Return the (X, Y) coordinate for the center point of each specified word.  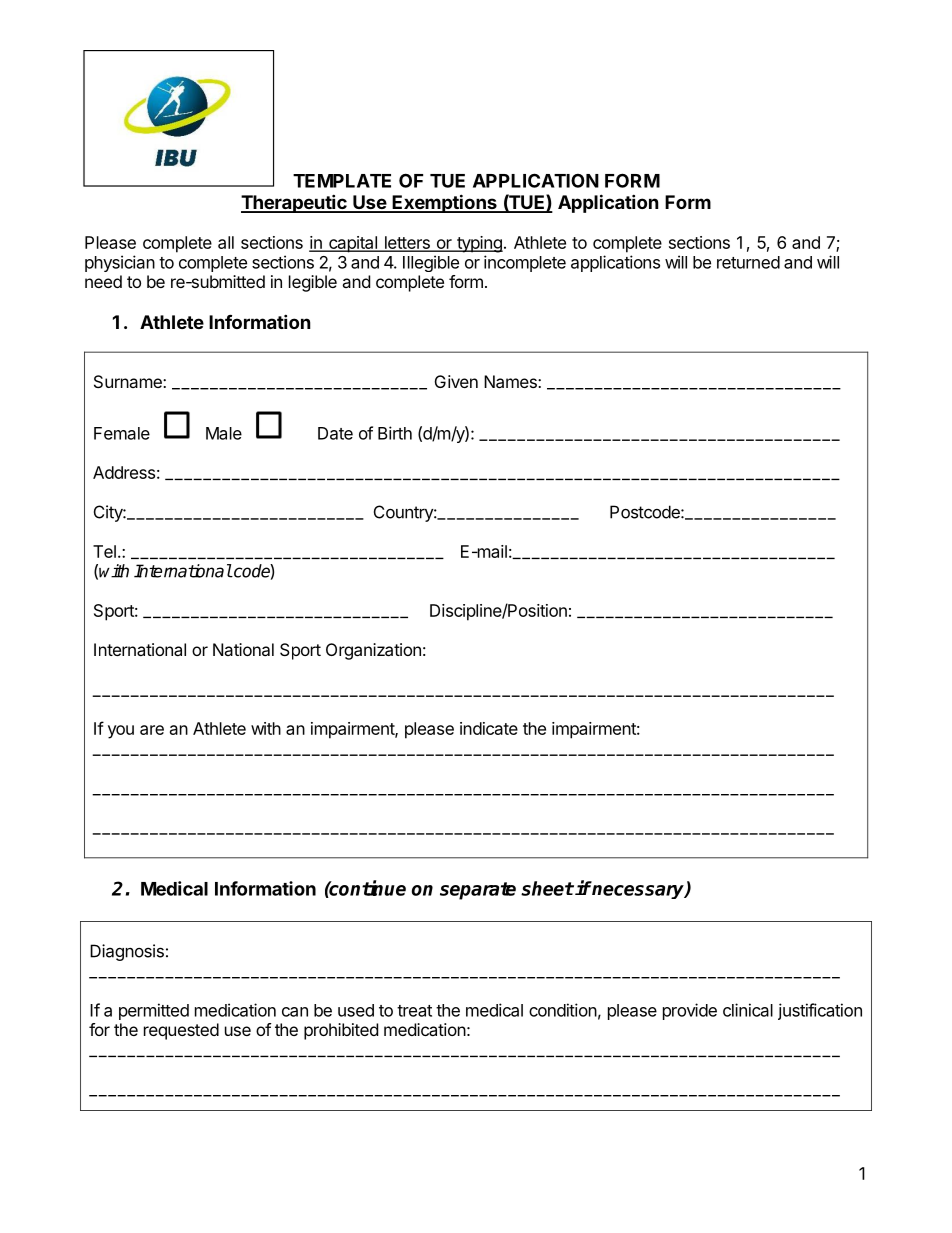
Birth (395, 433)
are (152, 730)
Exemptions (444, 203)
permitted (154, 1011)
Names (511, 381)
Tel (104, 551)
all (226, 242)
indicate (489, 728)
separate (478, 891)
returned (748, 262)
